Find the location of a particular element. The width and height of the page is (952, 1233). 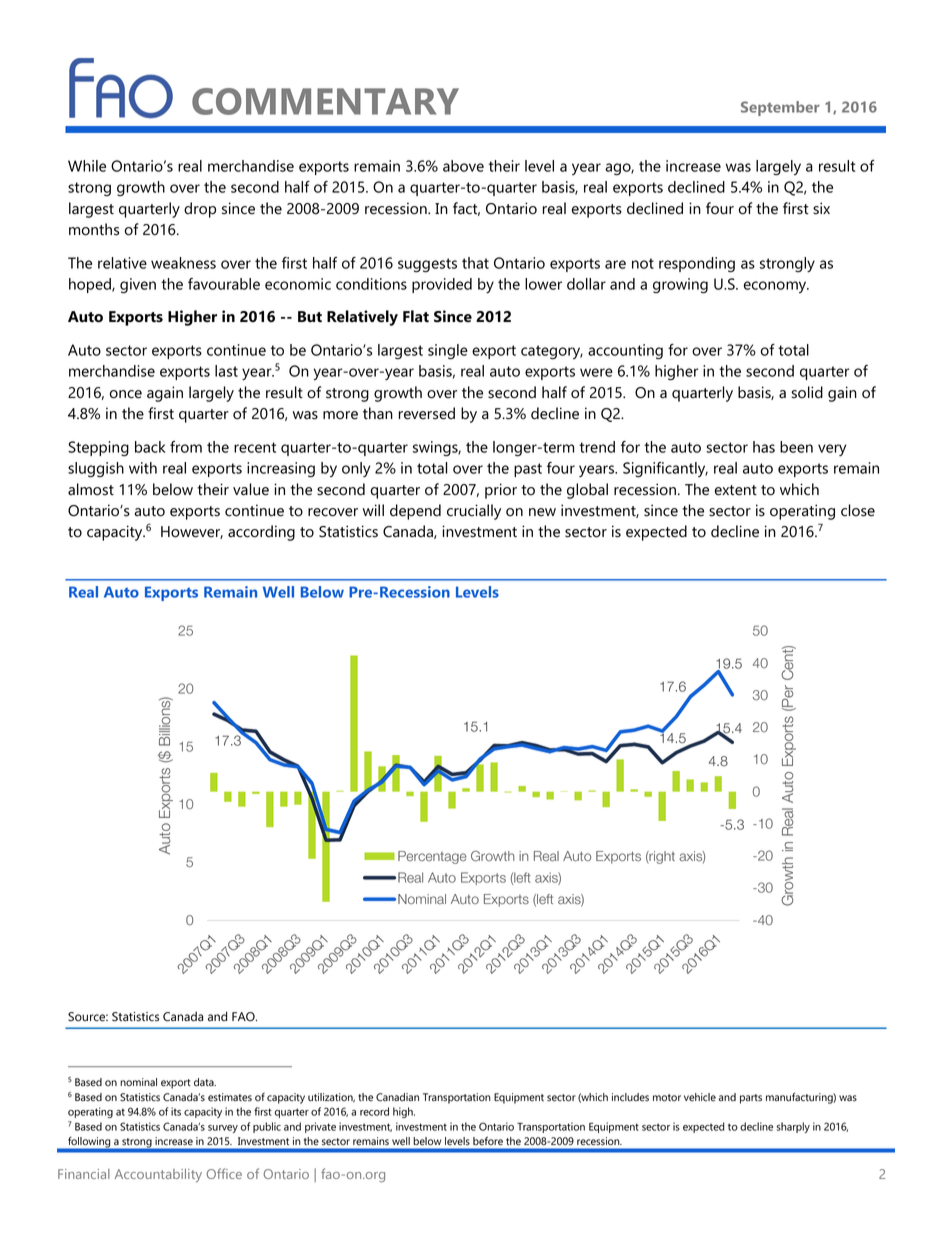

above is located at coordinates (463, 166).
